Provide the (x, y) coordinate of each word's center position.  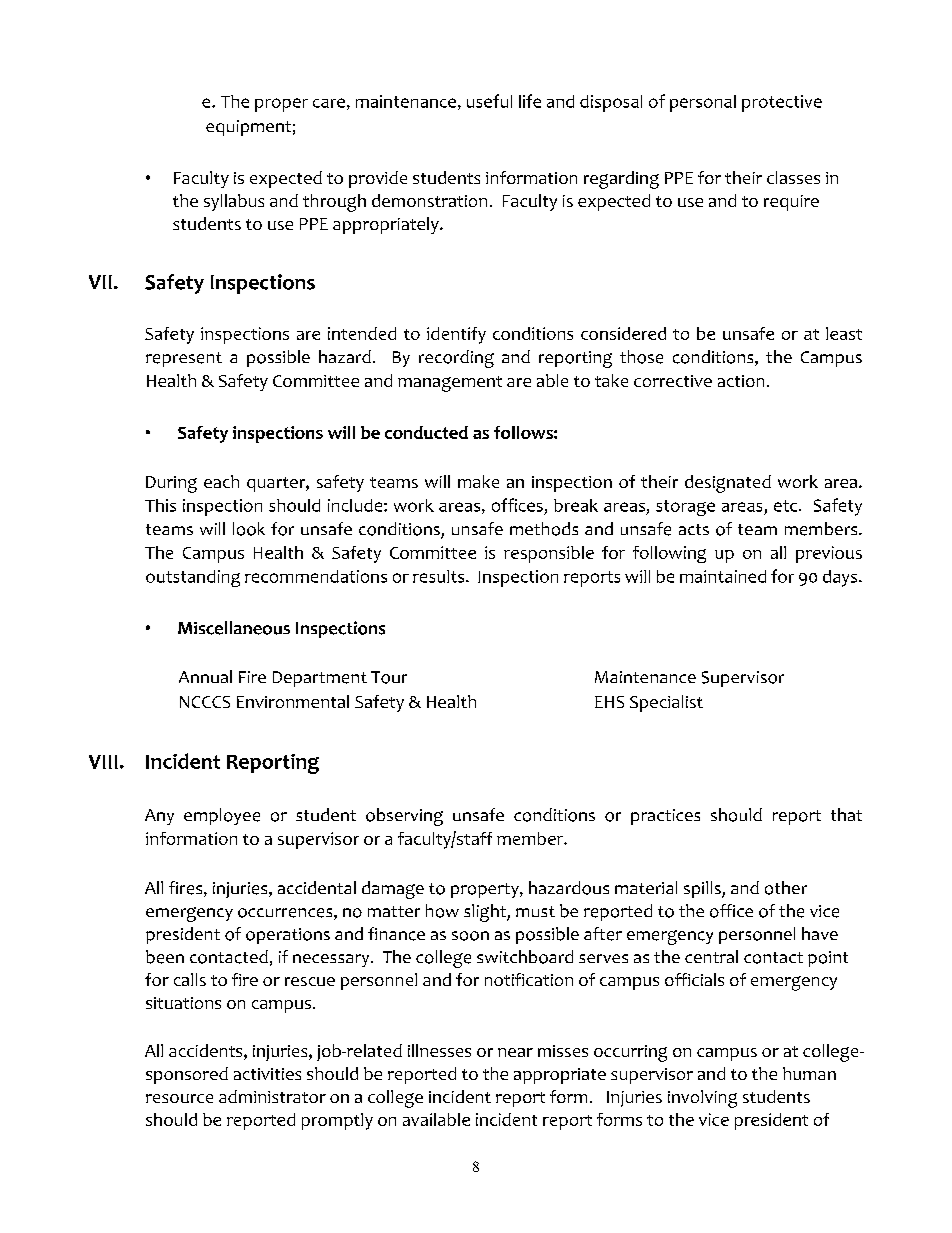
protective (782, 103)
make (478, 481)
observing (404, 817)
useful (489, 101)
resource (179, 1098)
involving (702, 1099)
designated (728, 484)
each (221, 481)
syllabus (234, 202)
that (846, 814)
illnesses (439, 1050)
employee (222, 816)
